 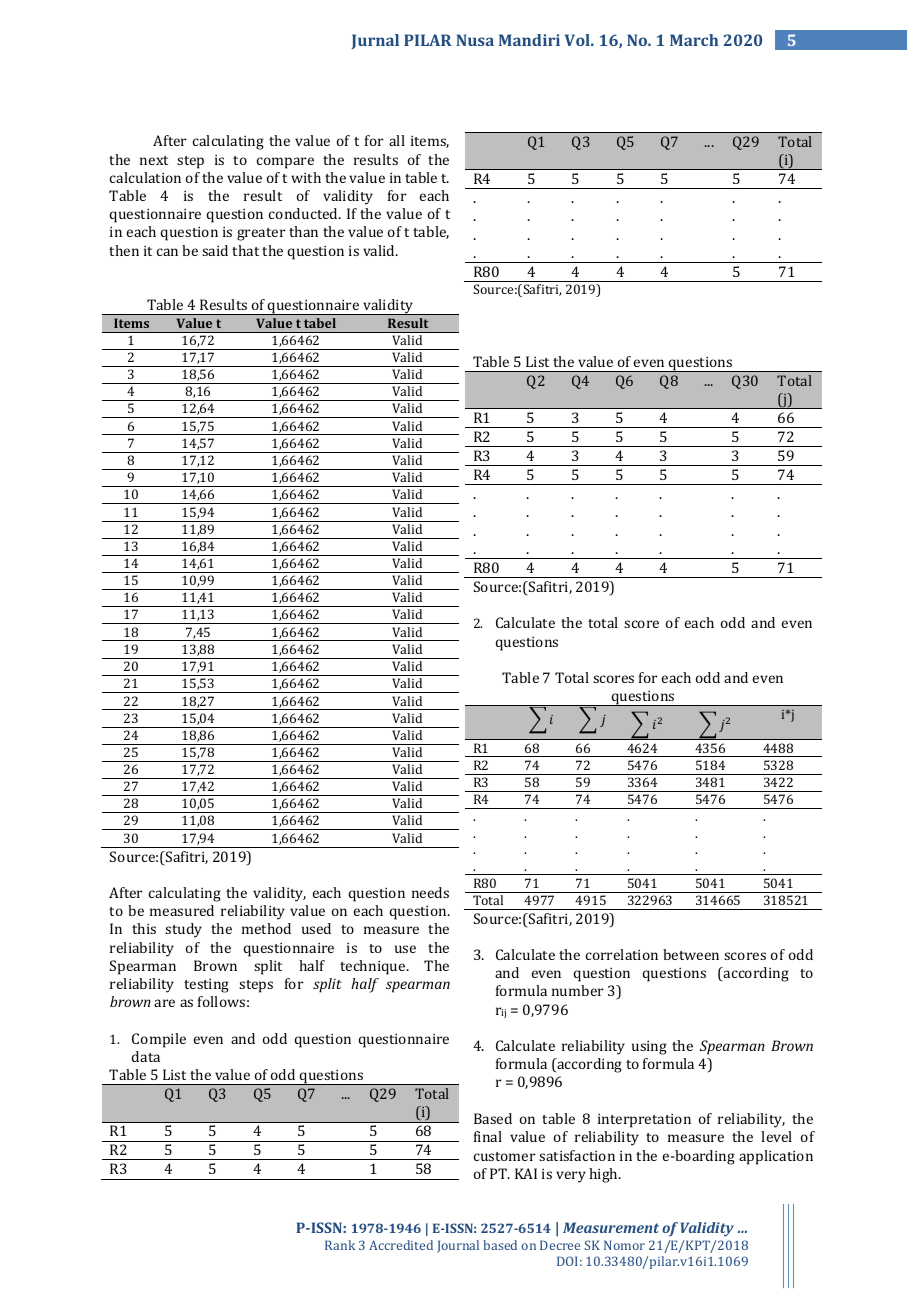 What do you see at coordinates (430, 892) in the screenshot?
I see `needs` at bounding box center [430, 892].
